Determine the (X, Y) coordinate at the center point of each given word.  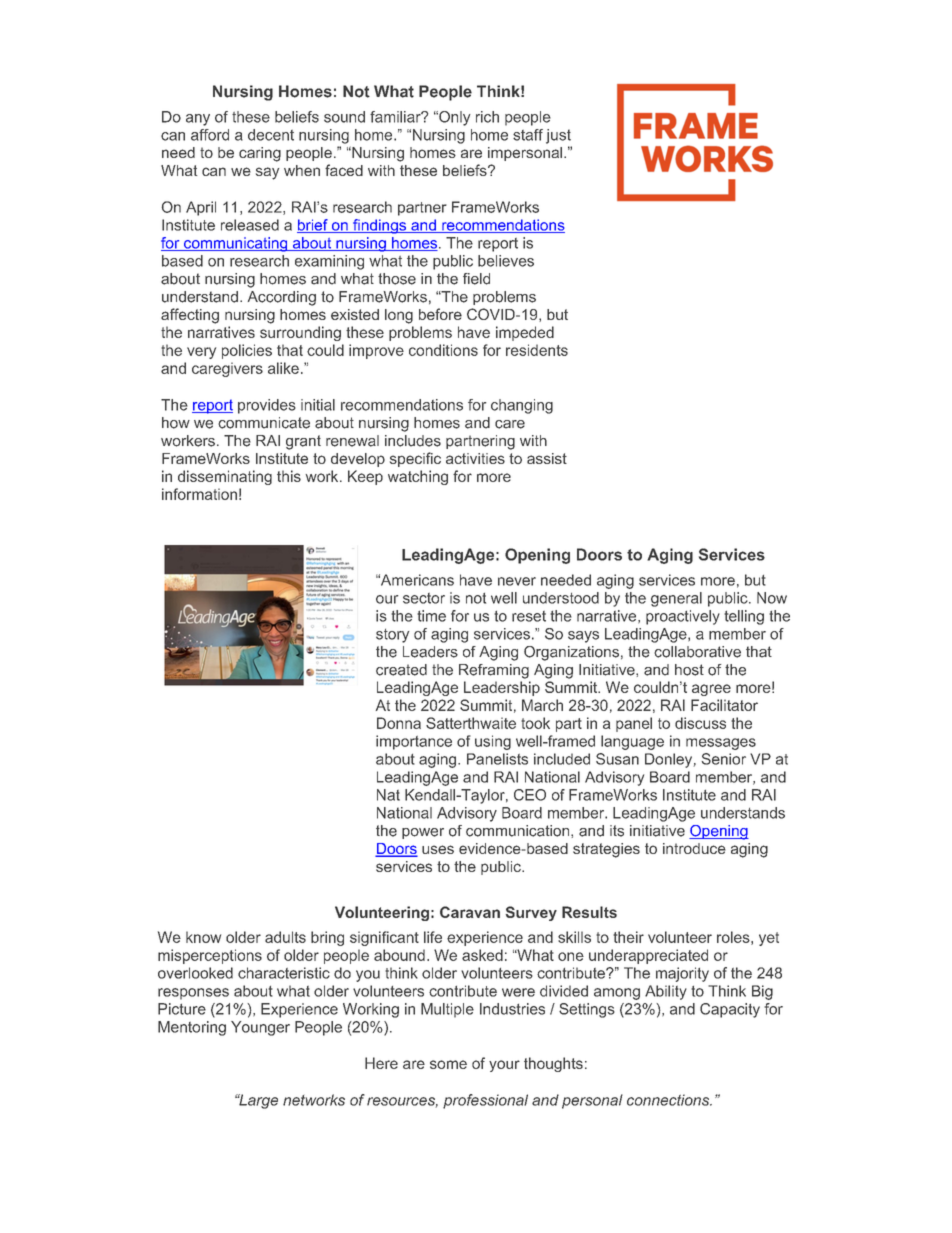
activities (475, 458)
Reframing (494, 671)
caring (260, 154)
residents (537, 350)
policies (247, 351)
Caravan (470, 912)
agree (711, 690)
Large (257, 1101)
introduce (694, 848)
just (558, 136)
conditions (443, 350)
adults (285, 937)
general (676, 599)
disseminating (225, 477)
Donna (399, 723)
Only (454, 118)
